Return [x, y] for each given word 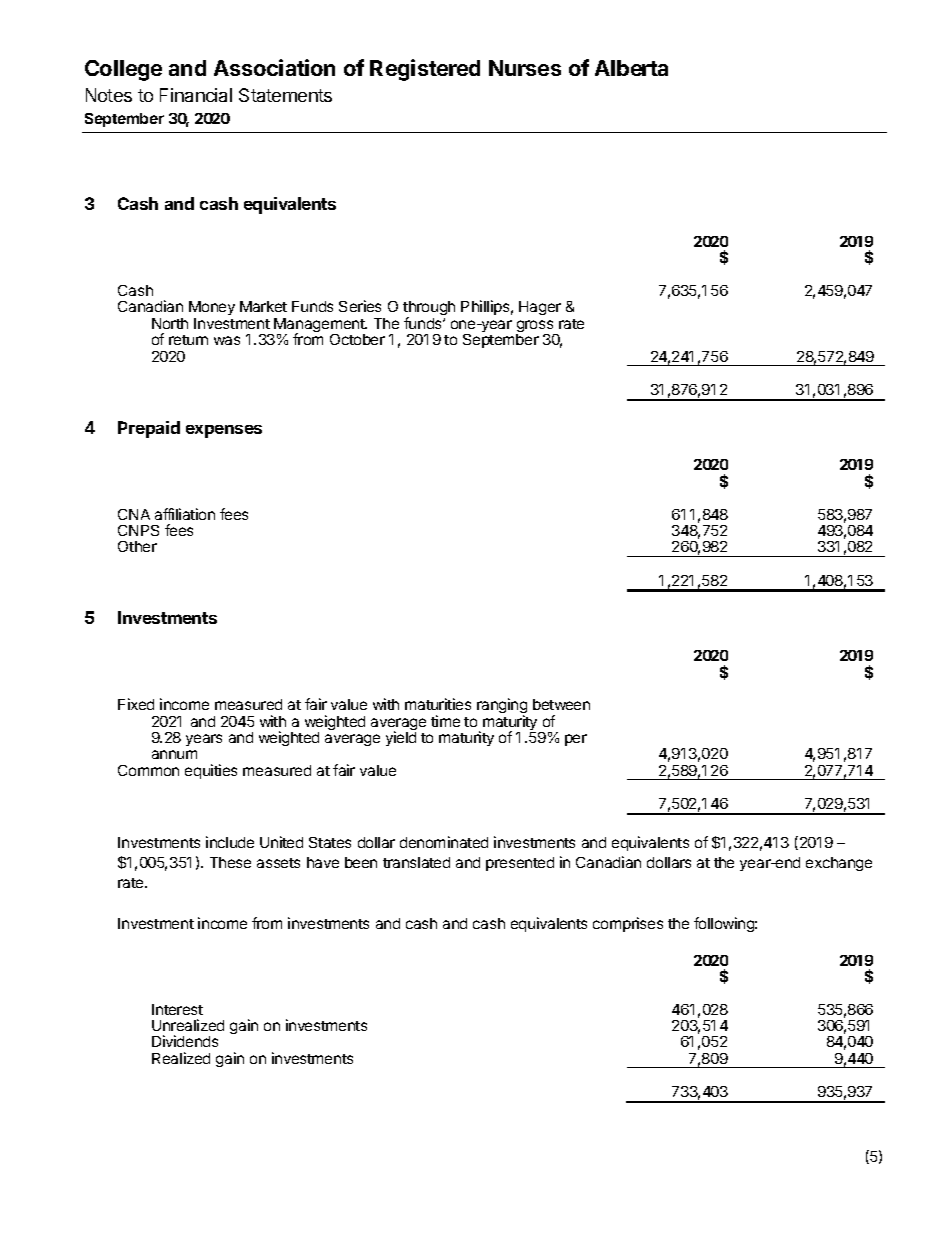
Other [137, 546]
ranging [502, 707]
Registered [425, 70]
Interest [177, 1009]
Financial [196, 95]
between [561, 704]
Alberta [631, 68]
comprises [628, 924]
